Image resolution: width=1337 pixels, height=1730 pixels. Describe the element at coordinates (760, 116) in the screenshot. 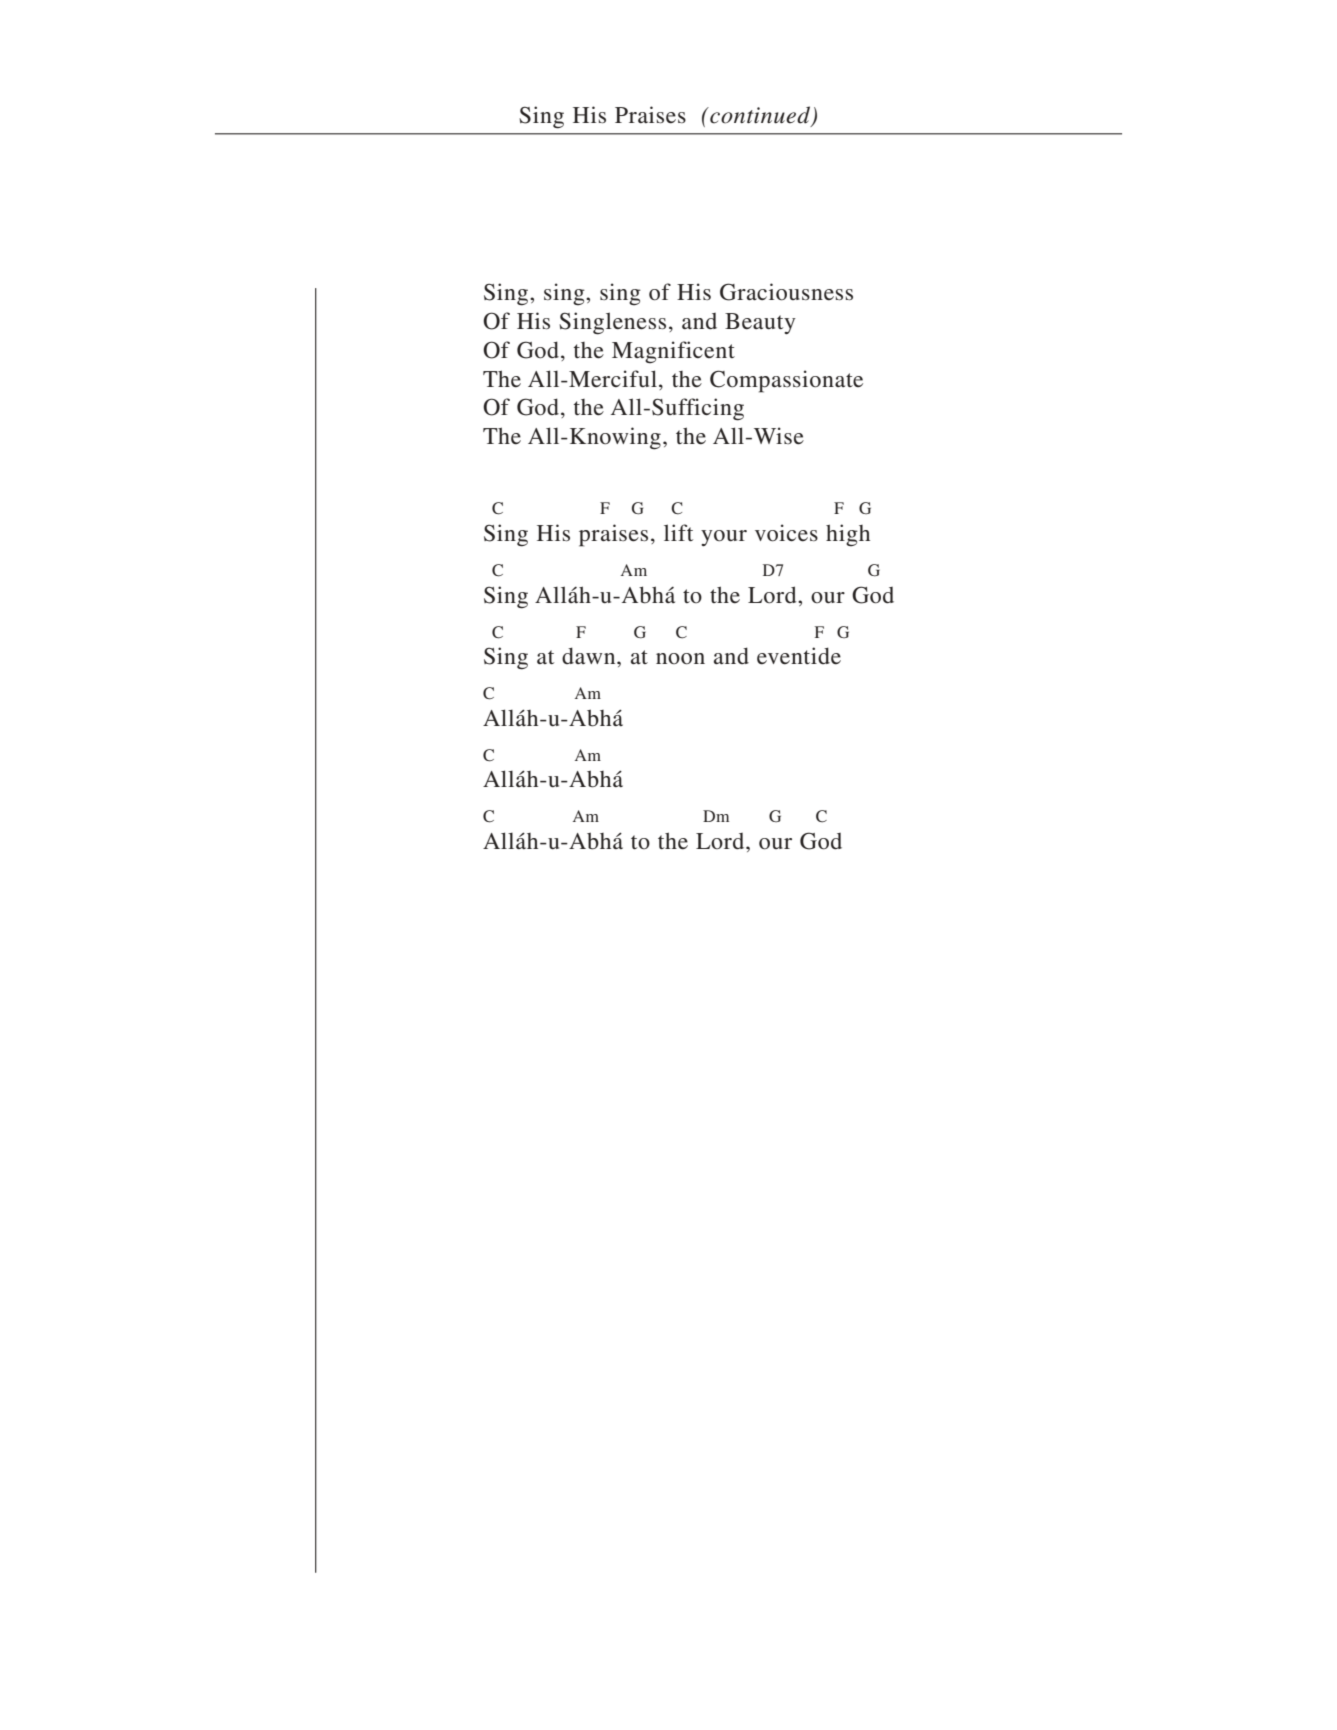

I see `continued` at that location.
